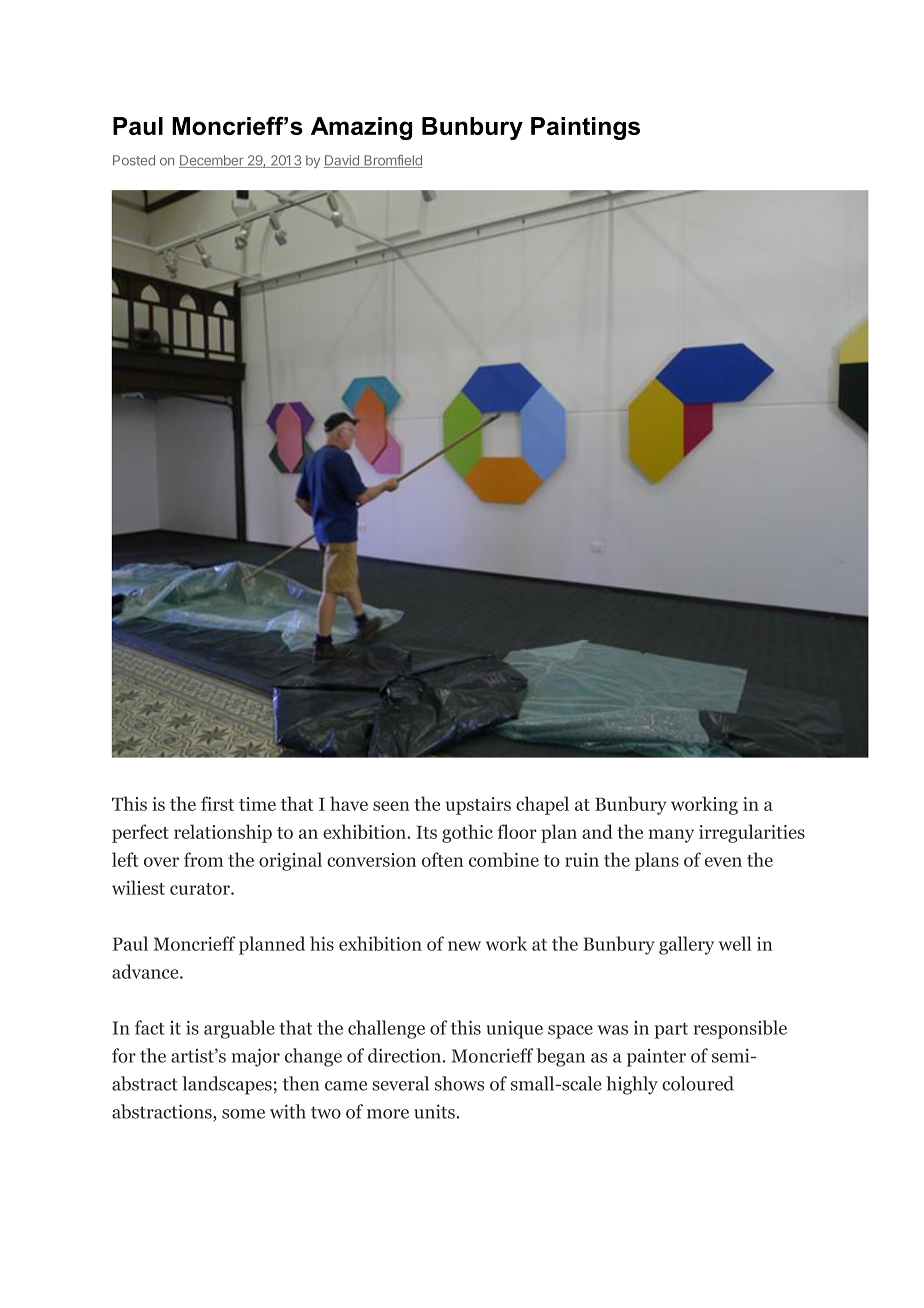 This image has width=924, height=1308. I want to click on gallery, so click(686, 945).
